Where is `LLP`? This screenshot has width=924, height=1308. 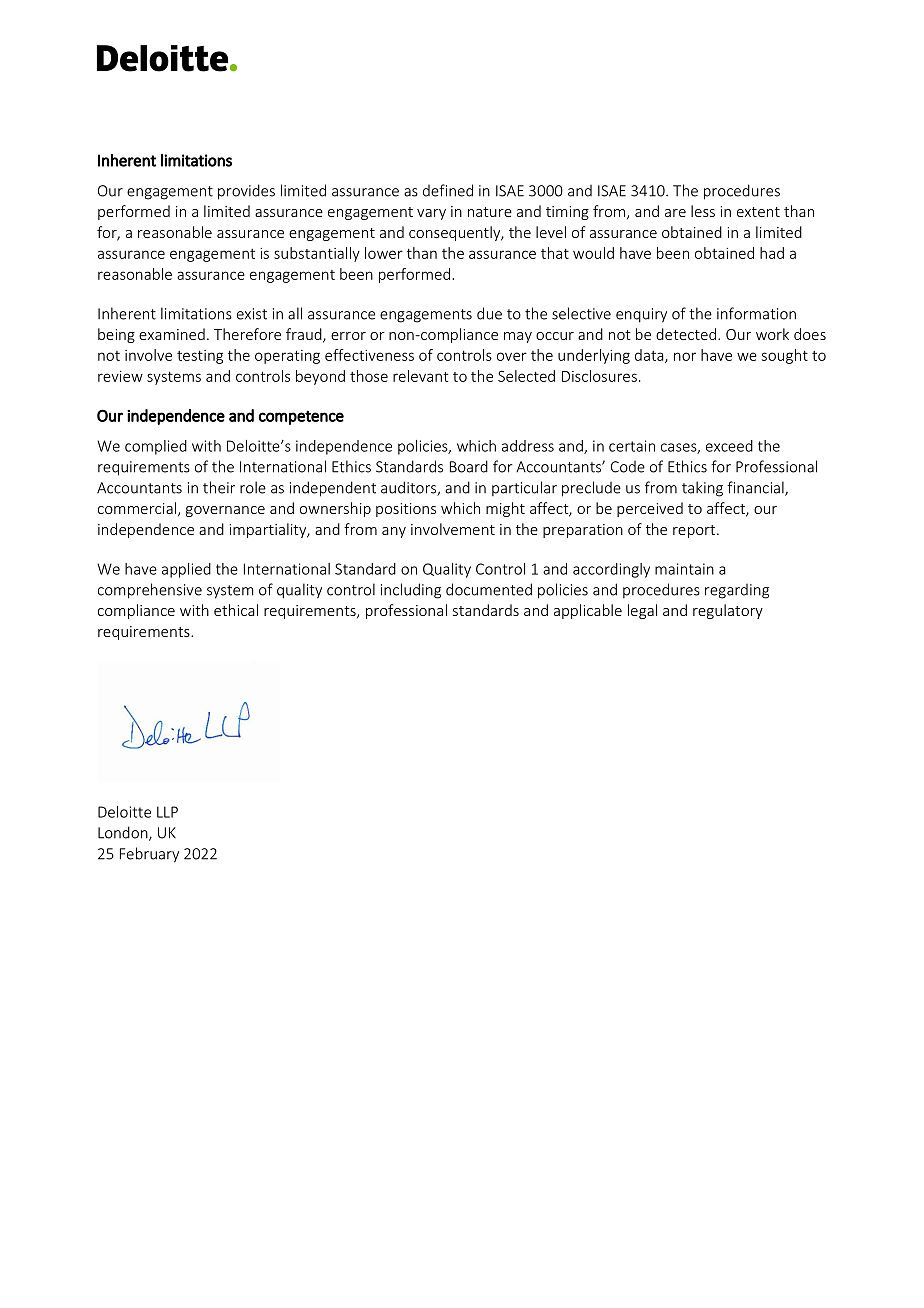 LLP is located at coordinates (167, 812).
